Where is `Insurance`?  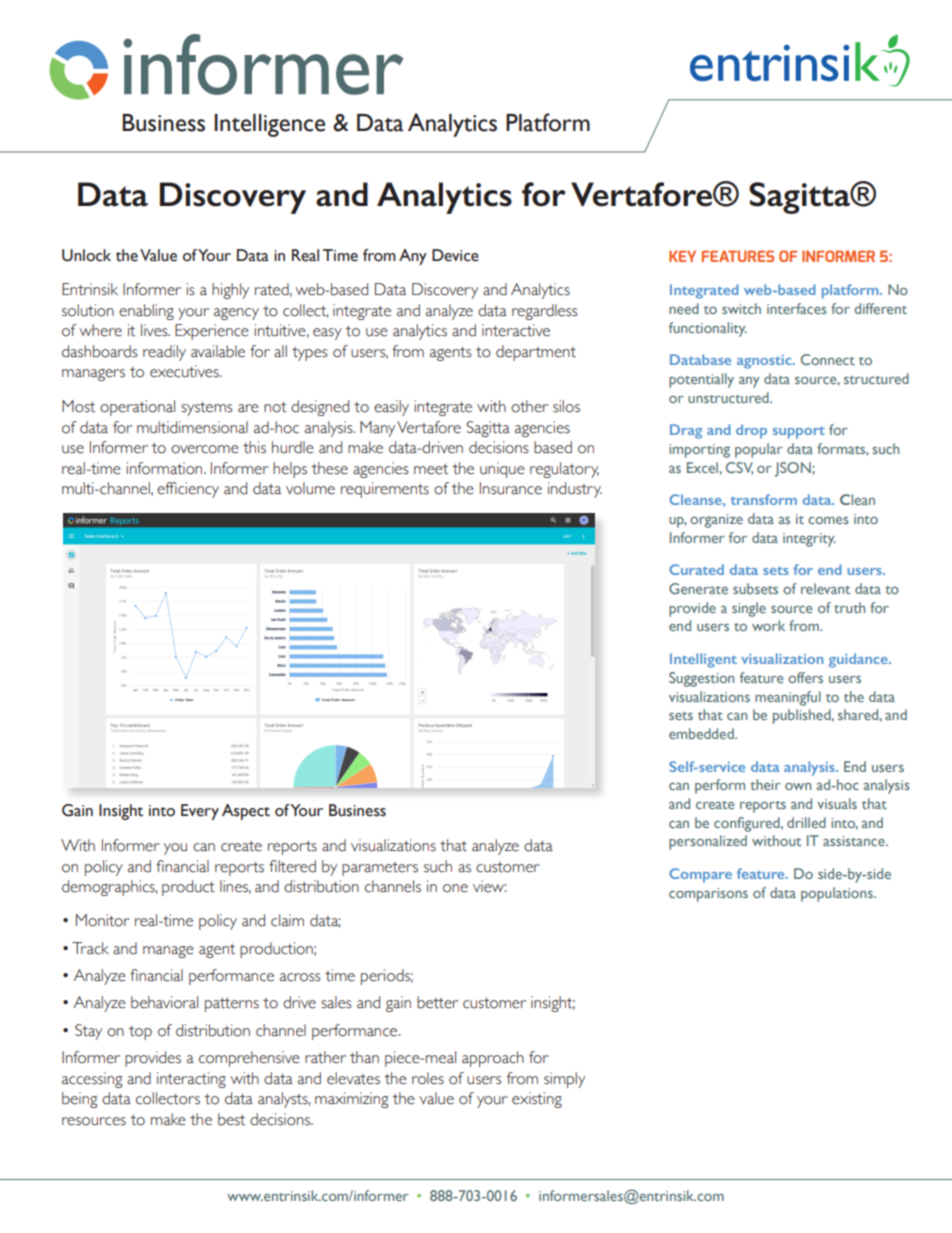
Insurance is located at coordinates (511, 488).
